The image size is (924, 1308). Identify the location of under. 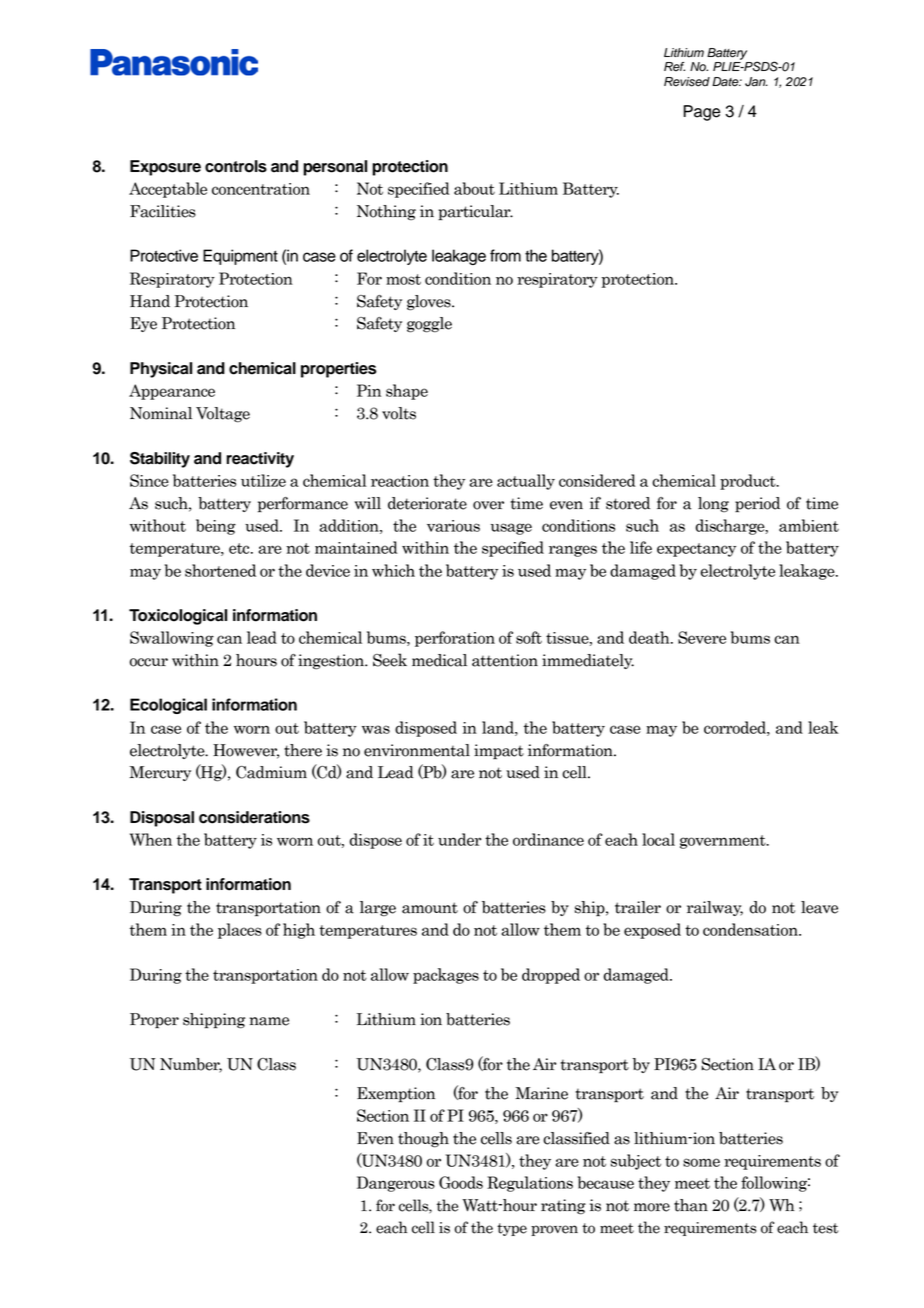
(459, 839).
